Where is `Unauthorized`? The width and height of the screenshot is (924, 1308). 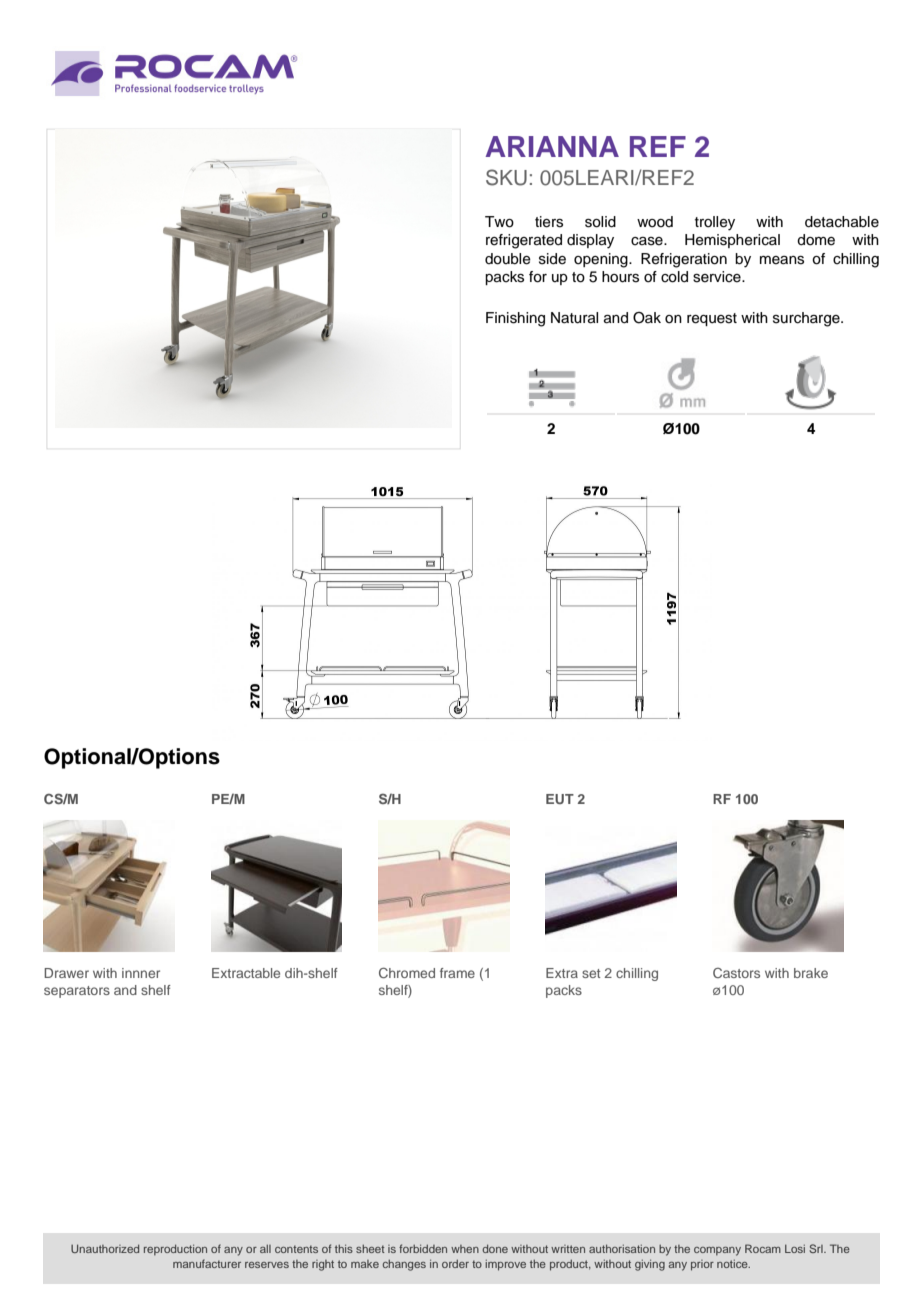
Unauthorized is located at coordinates (105, 1248).
